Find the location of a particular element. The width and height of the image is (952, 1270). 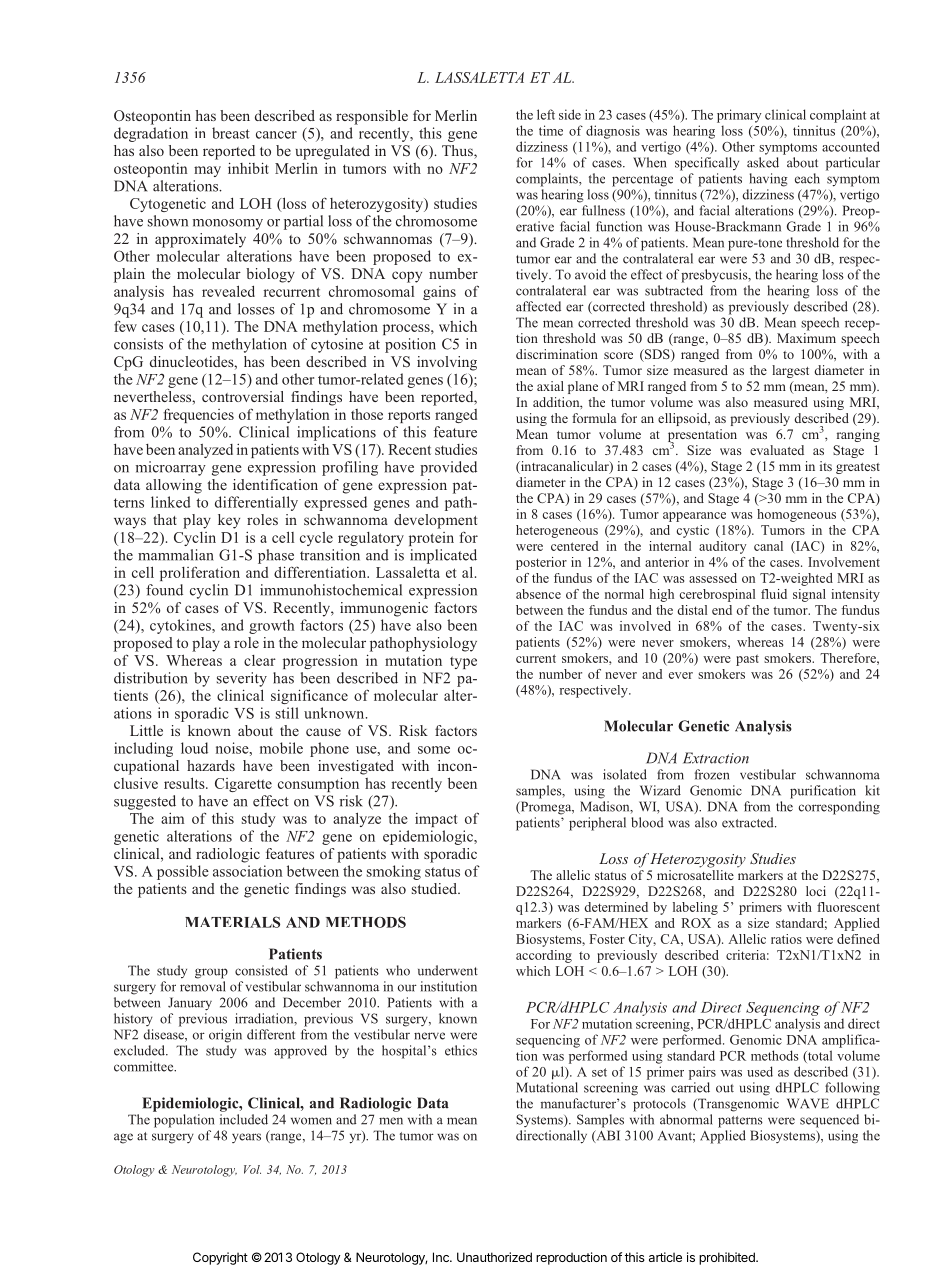

asked is located at coordinates (763, 162).
